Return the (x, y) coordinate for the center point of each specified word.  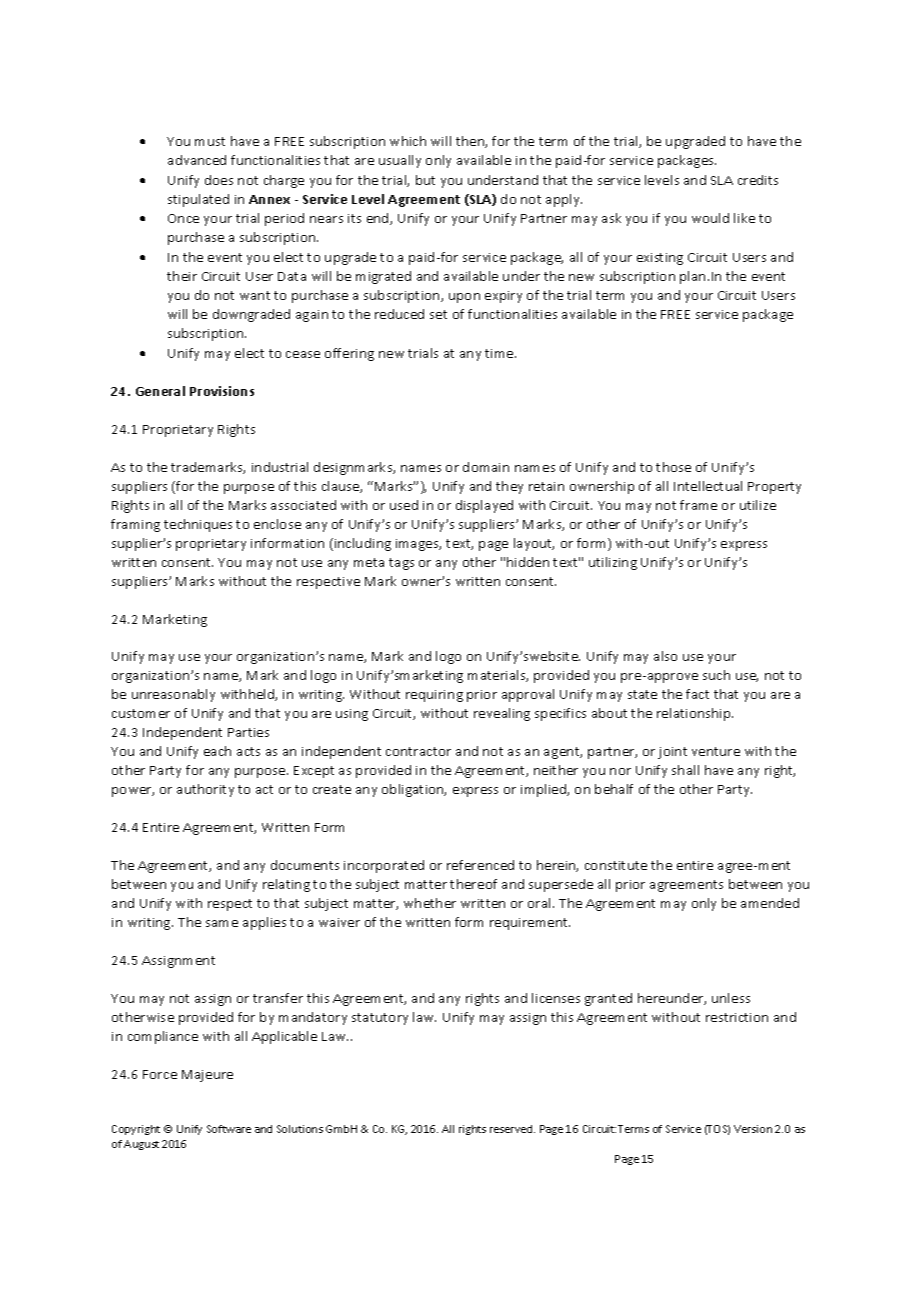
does (219, 180)
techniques (198, 525)
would (710, 218)
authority (205, 790)
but (425, 180)
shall (685, 770)
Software (229, 1129)
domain (486, 467)
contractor (418, 751)
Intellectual (708, 486)
